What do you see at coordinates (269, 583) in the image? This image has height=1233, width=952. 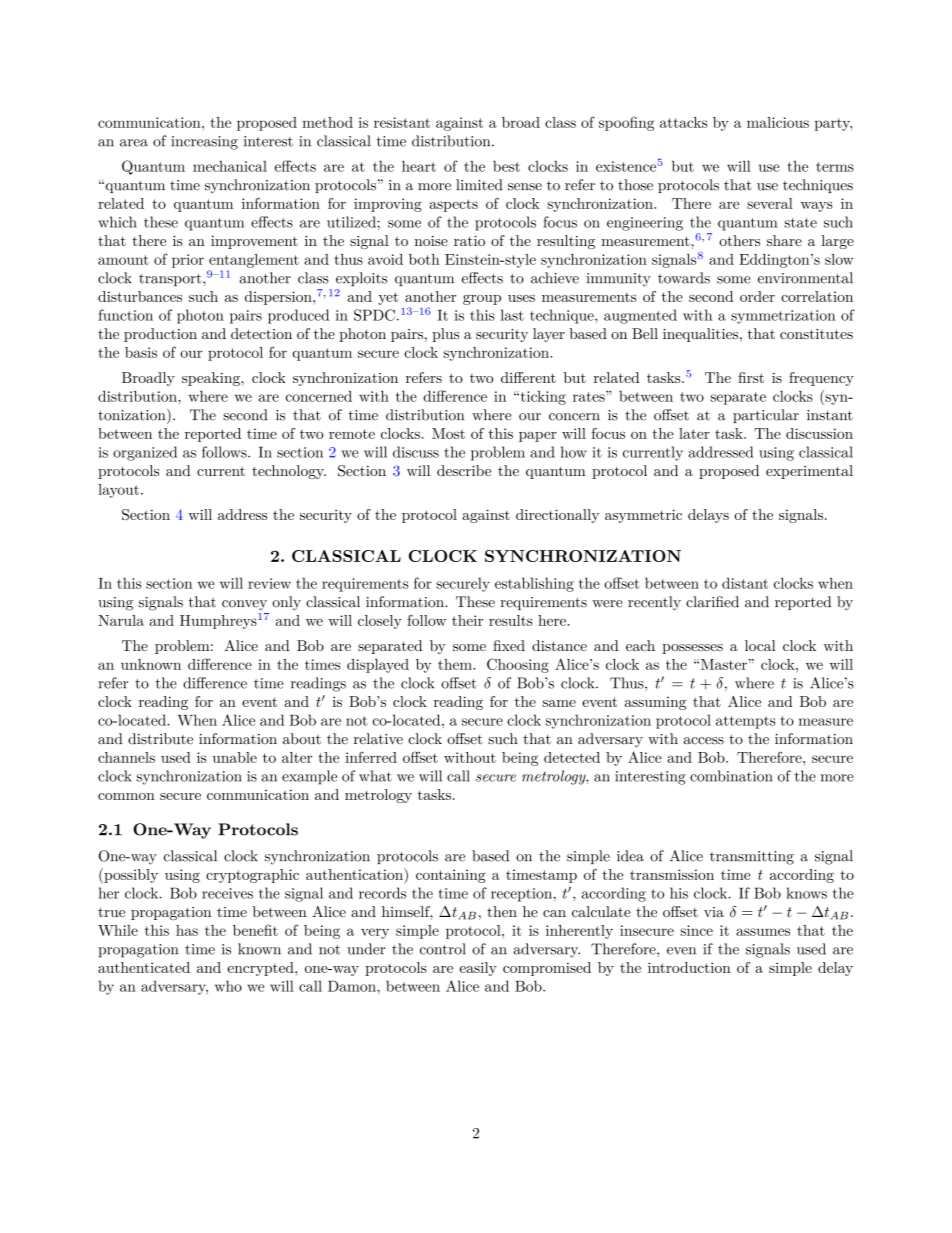 I see `review` at bounding box center [269, 583].
